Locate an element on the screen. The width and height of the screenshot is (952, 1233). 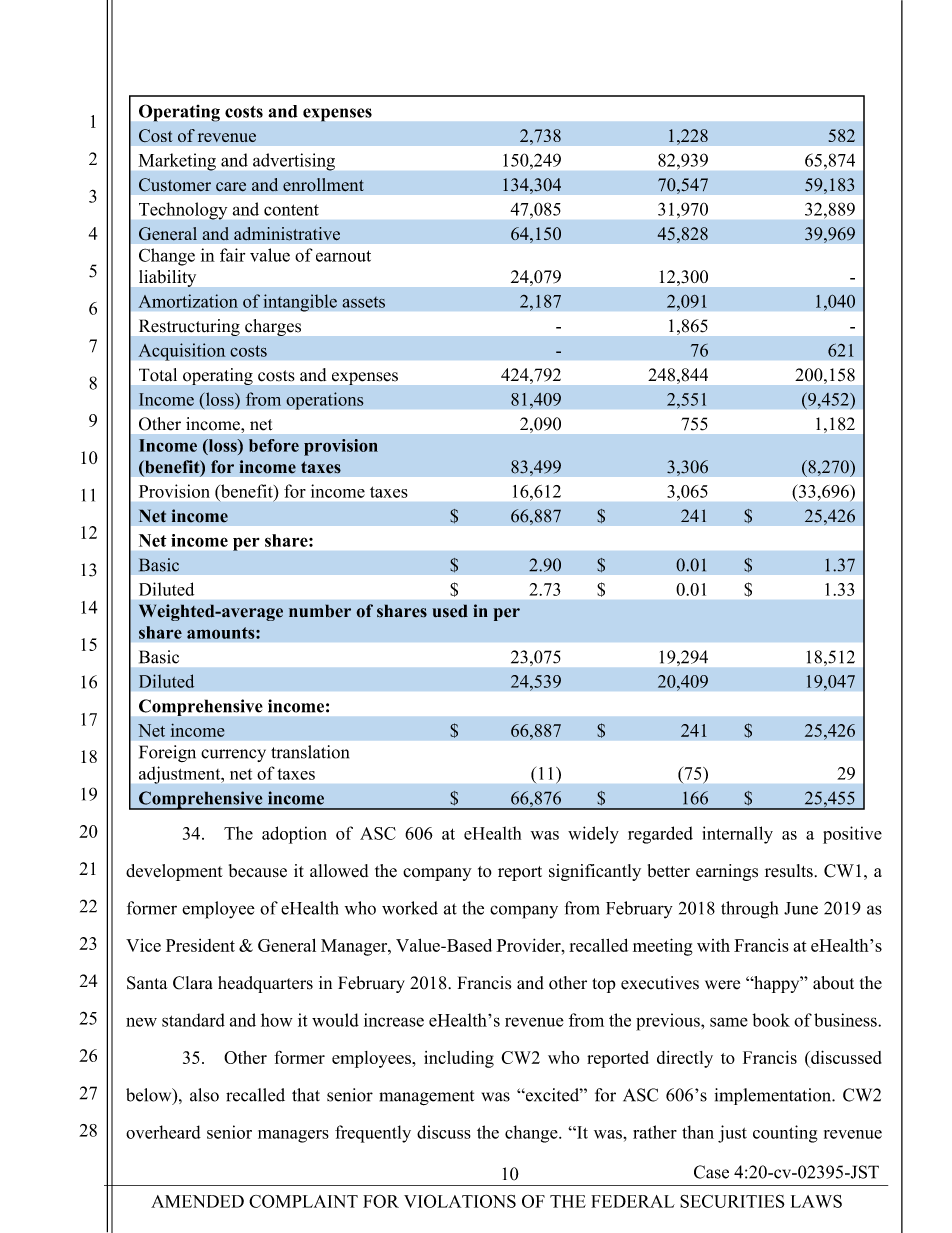
VIOLATIONS is located at coordinates (460, 1201).
